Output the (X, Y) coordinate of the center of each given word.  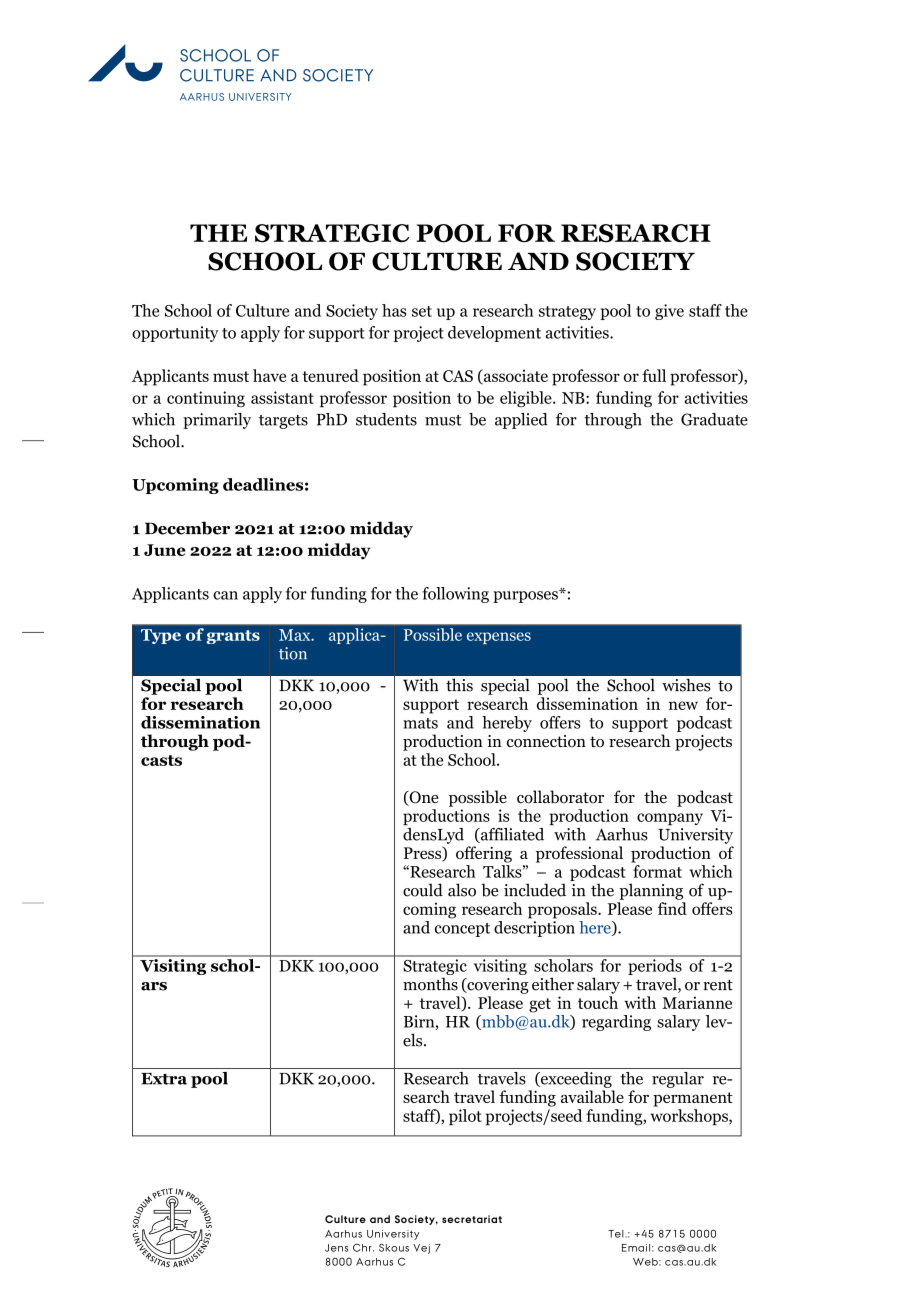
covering (497, 986)
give (669, 312)
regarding (616, 1023)
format (657, 871)
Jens (336, 1248)
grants (233, 637)
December (187, 528)
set (422, 311)
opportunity (175, 334)
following (455, 595)
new (683, 705)
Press (424, 854)
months (430, 984)
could (423, 890)
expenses (499, 638)
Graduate (714, 419)
